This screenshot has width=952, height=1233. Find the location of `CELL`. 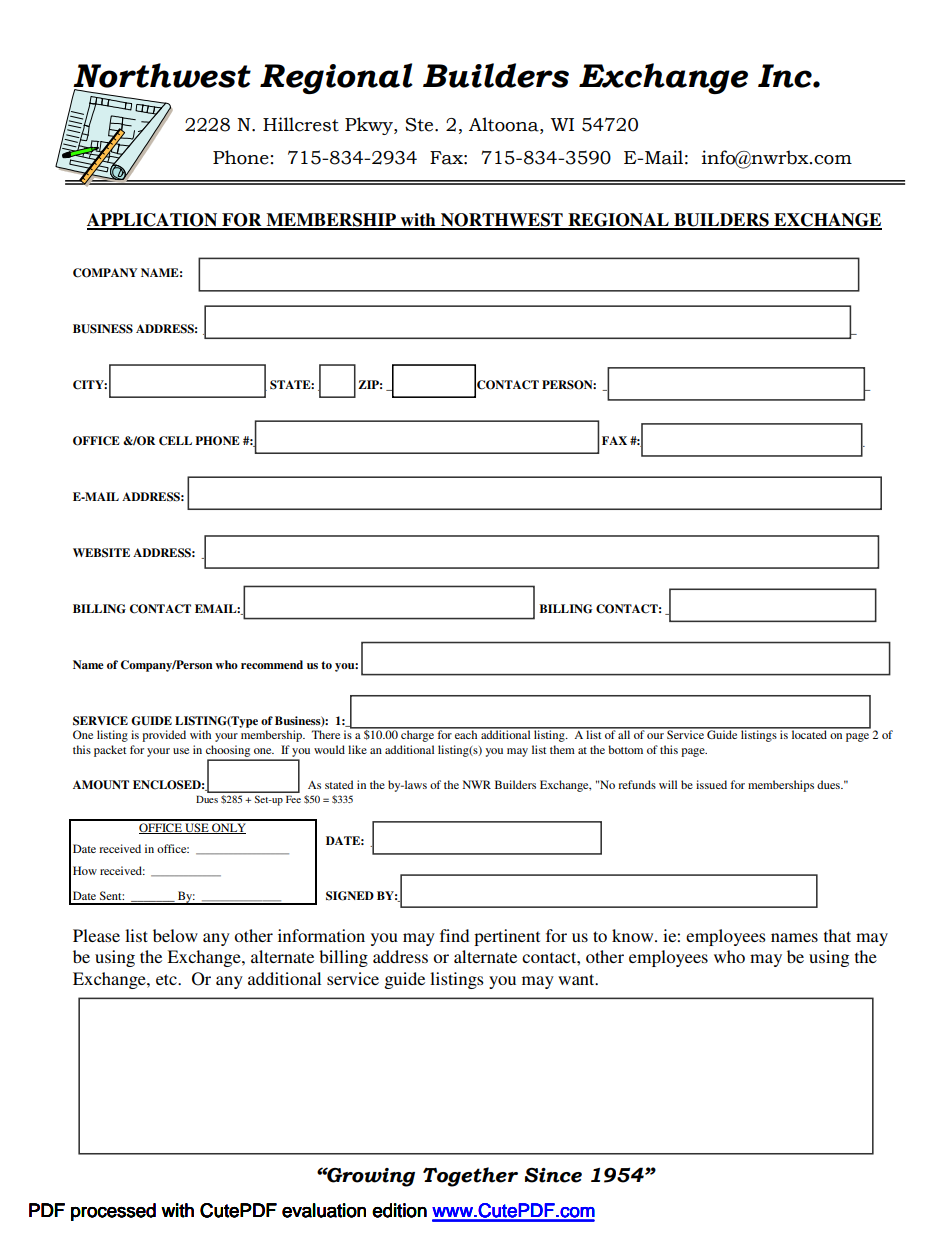

CELL is located at coordinates (175, 441).
